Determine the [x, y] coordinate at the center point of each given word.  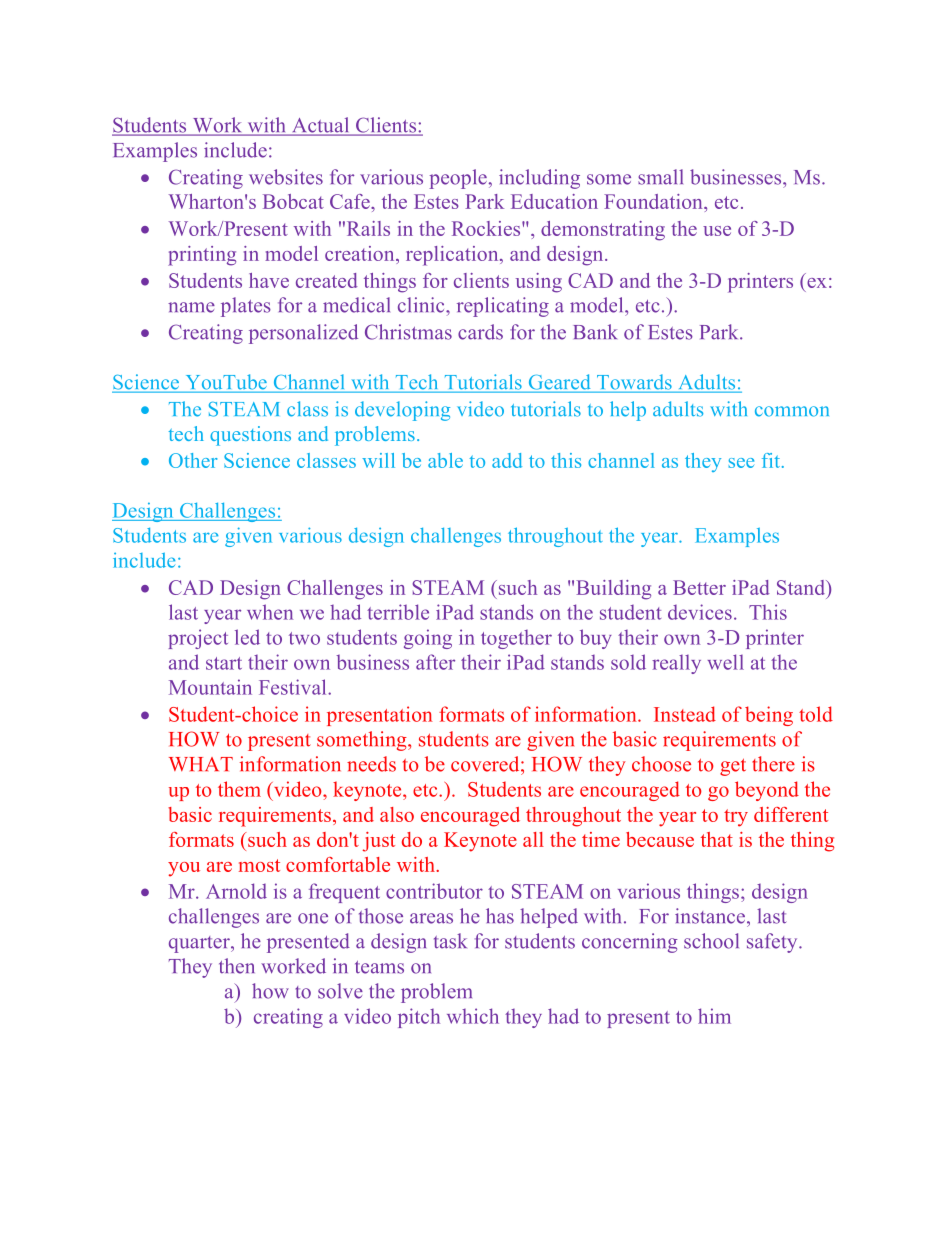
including [539, 179]
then [237, 966]
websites [286, 177]
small [660, 177]
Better [699, 587]
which [473, 1016]
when [270, 612]
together [516, 639]
